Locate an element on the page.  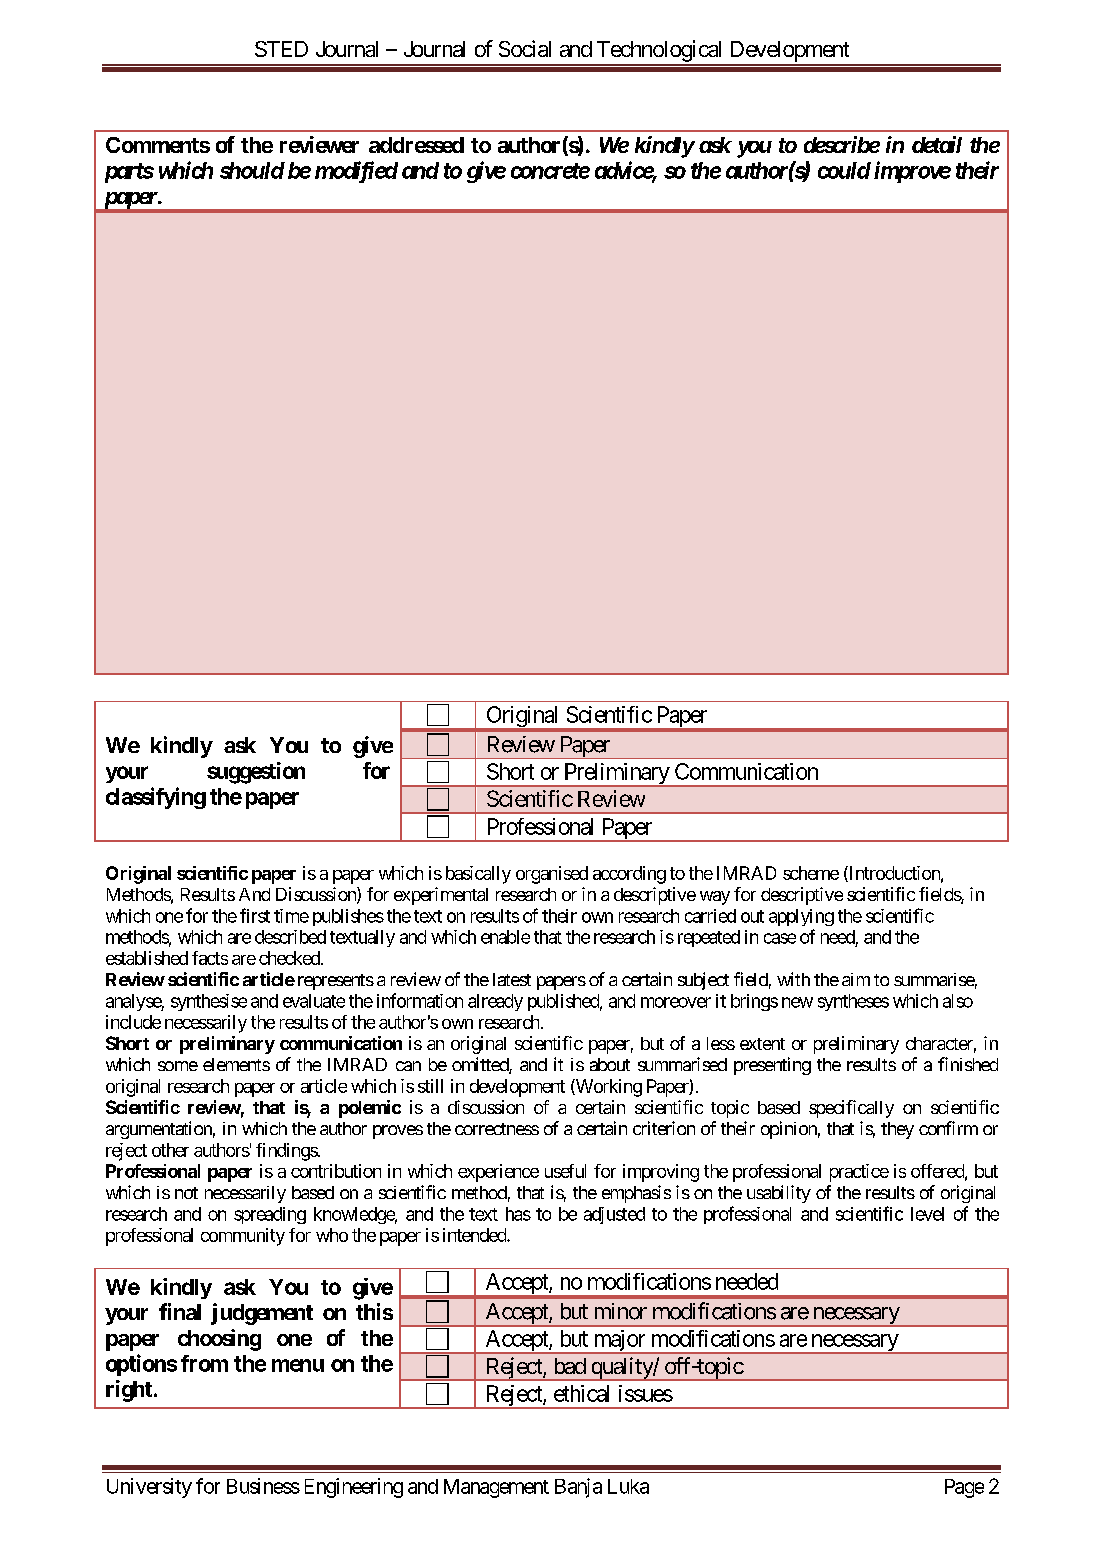
specifically is located at coordinates (851, 1109).
